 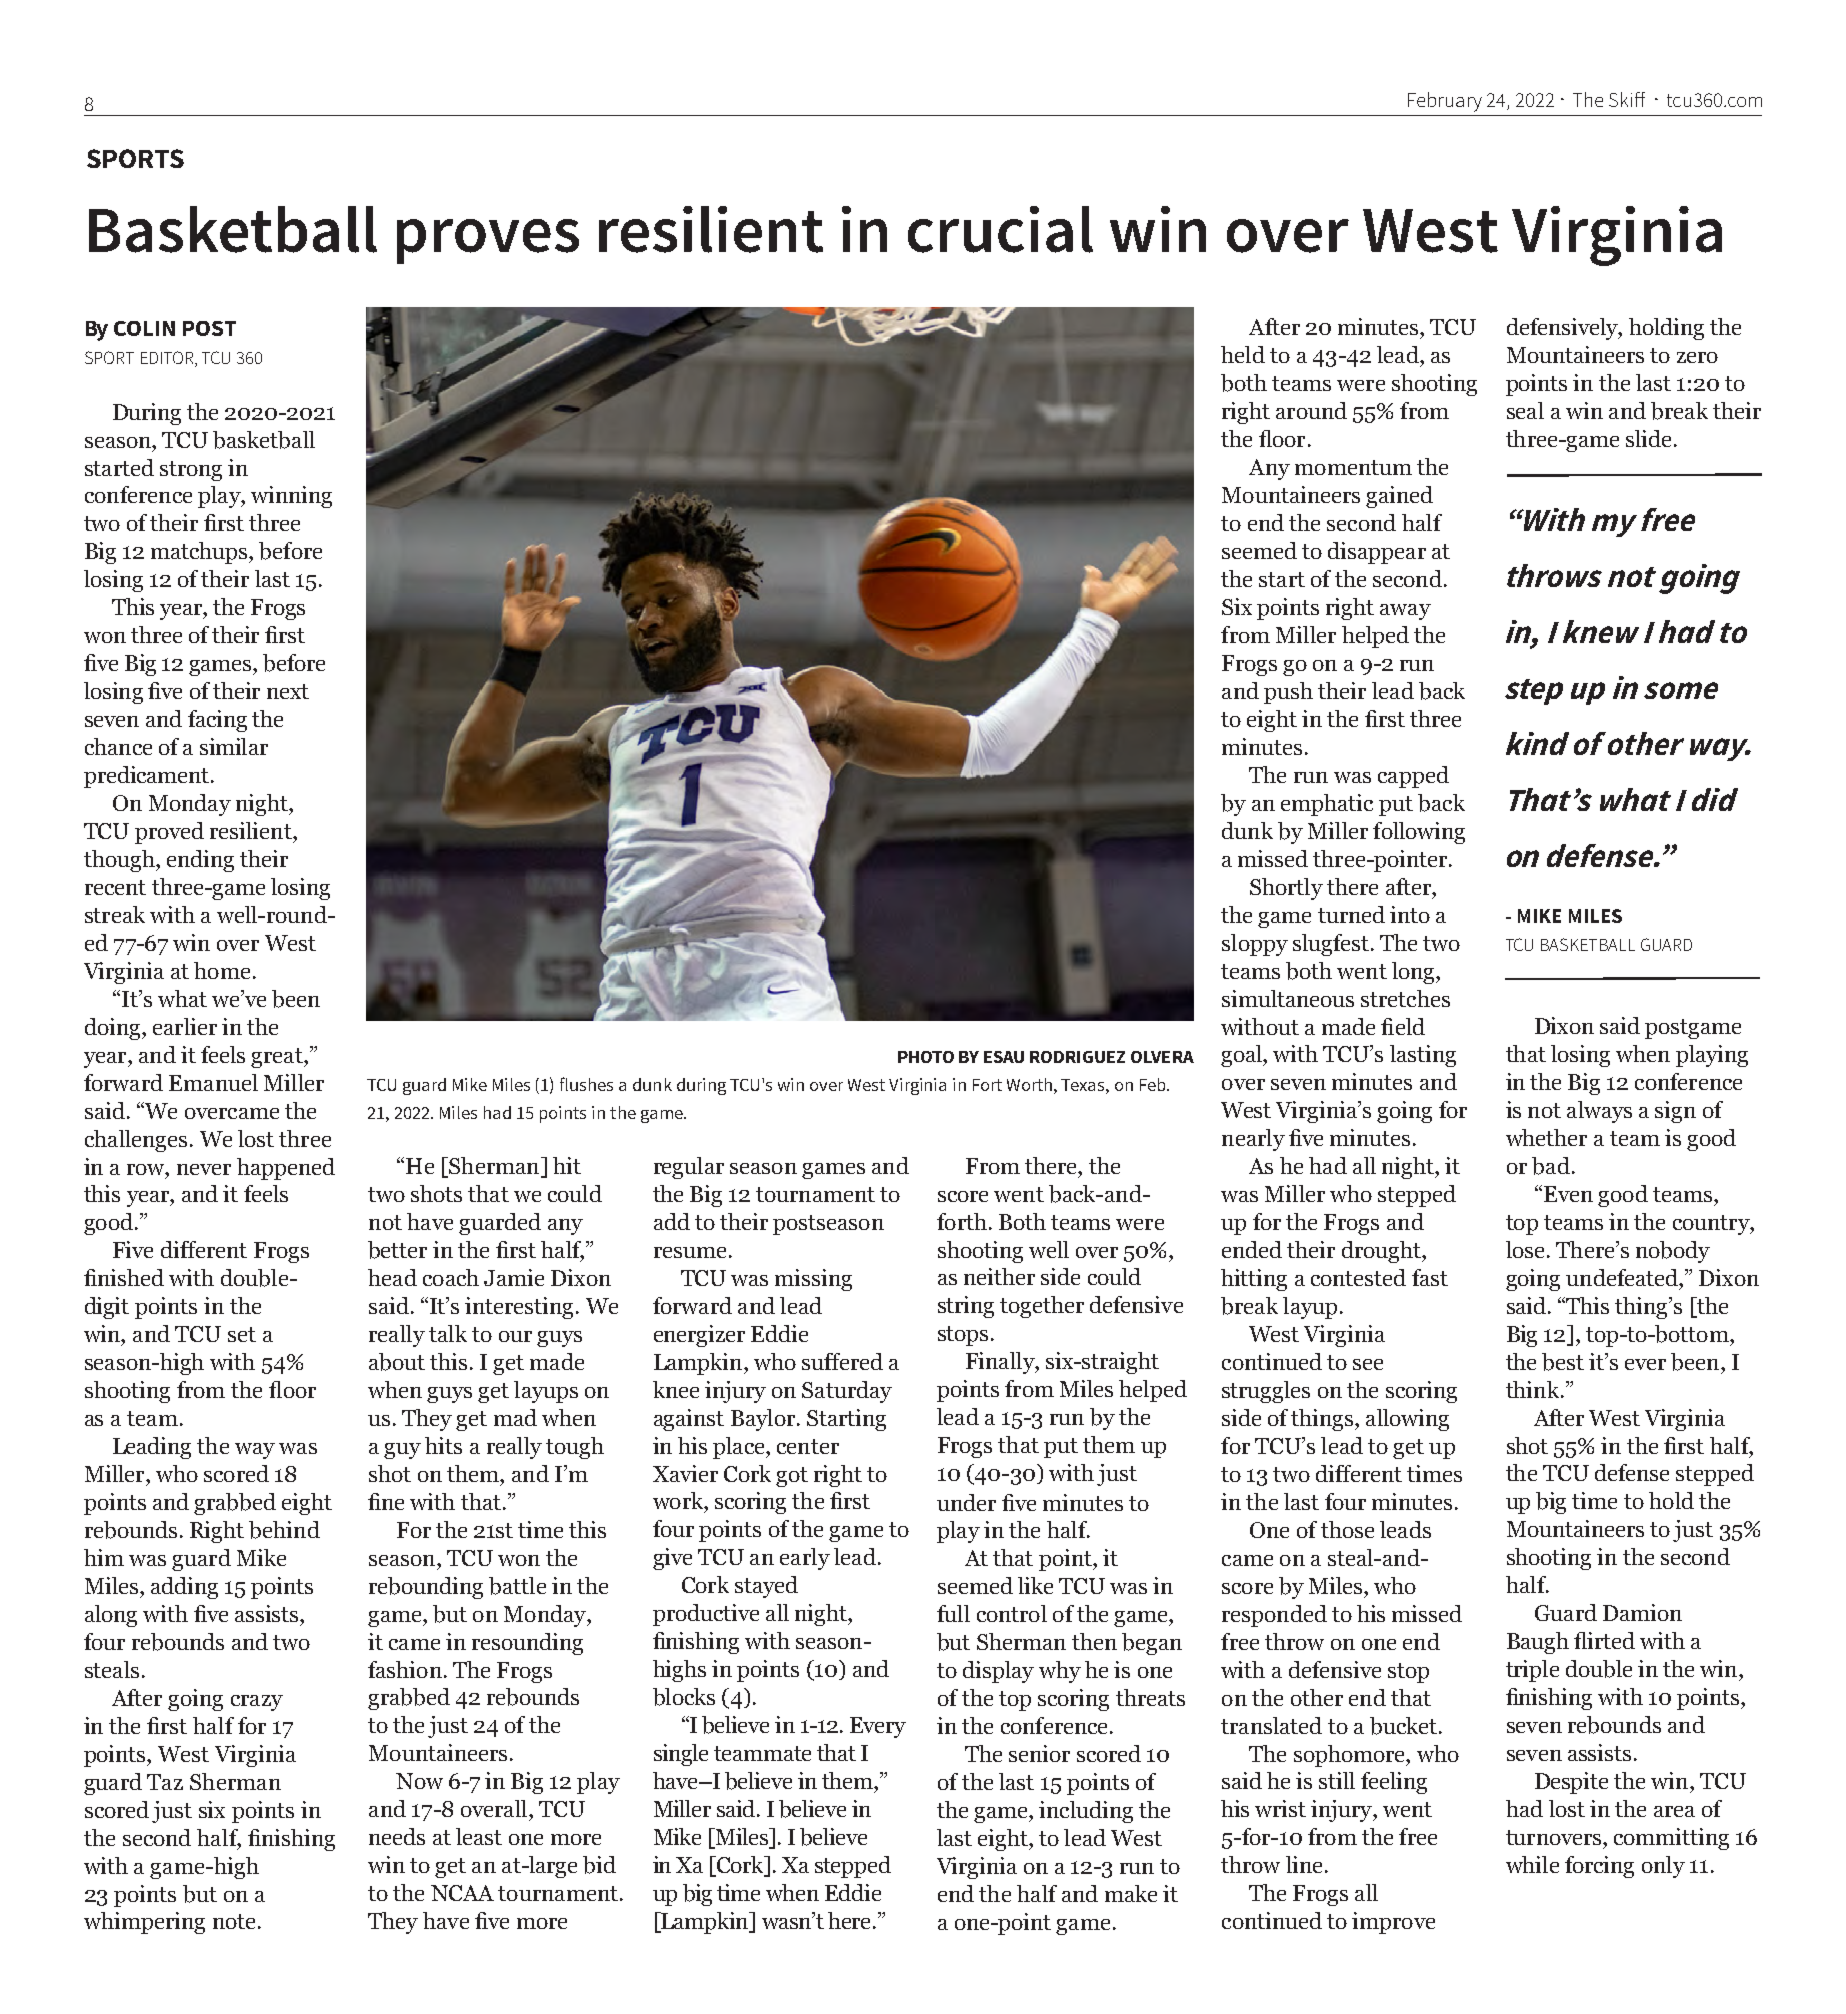 What do you see at coordinates (488, 241) in the screenshot?
I see `proves` at bounding box center [488, 241].
